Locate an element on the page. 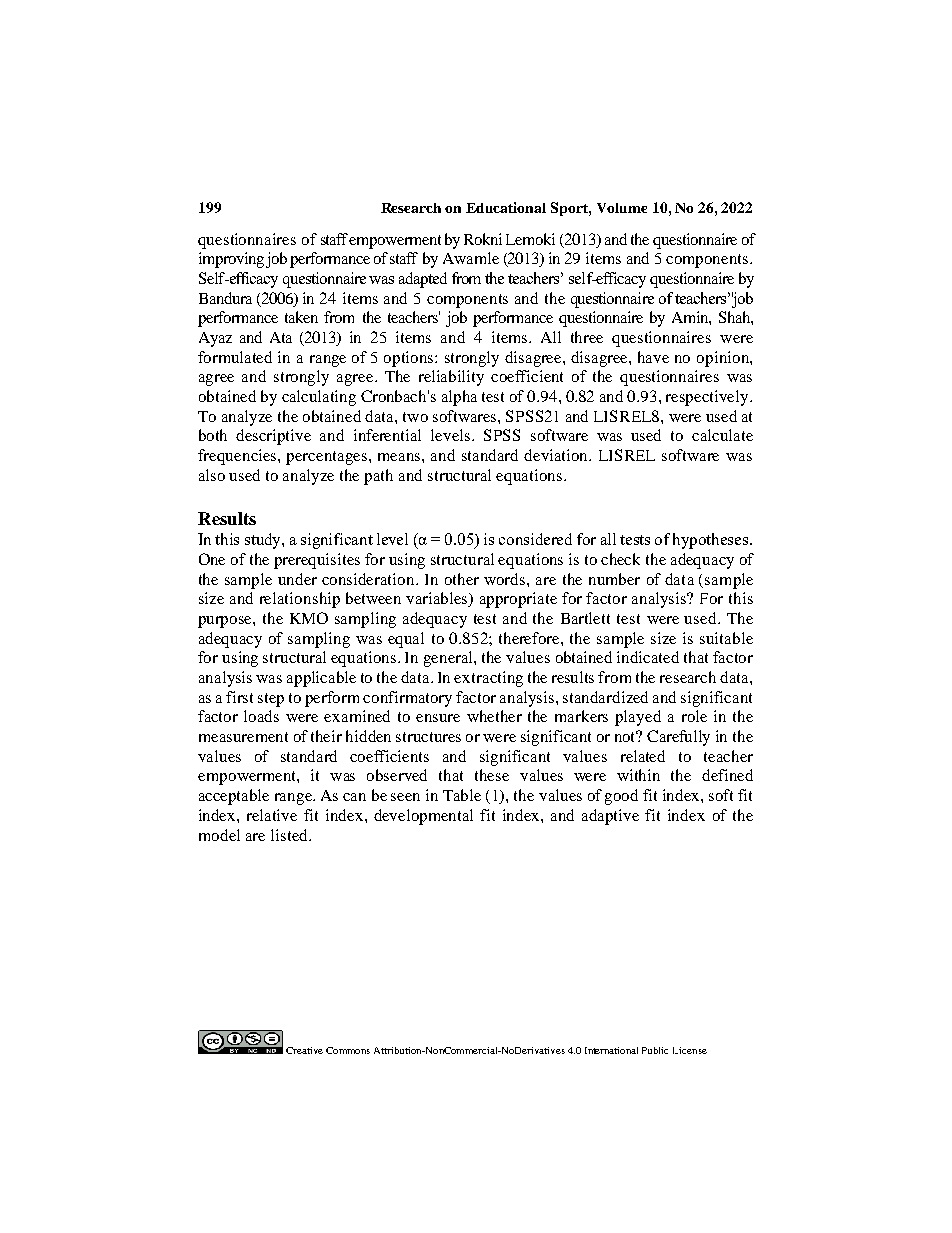 The width and height of the page is (952, 1233). related is located at coordinates (643, 756).
